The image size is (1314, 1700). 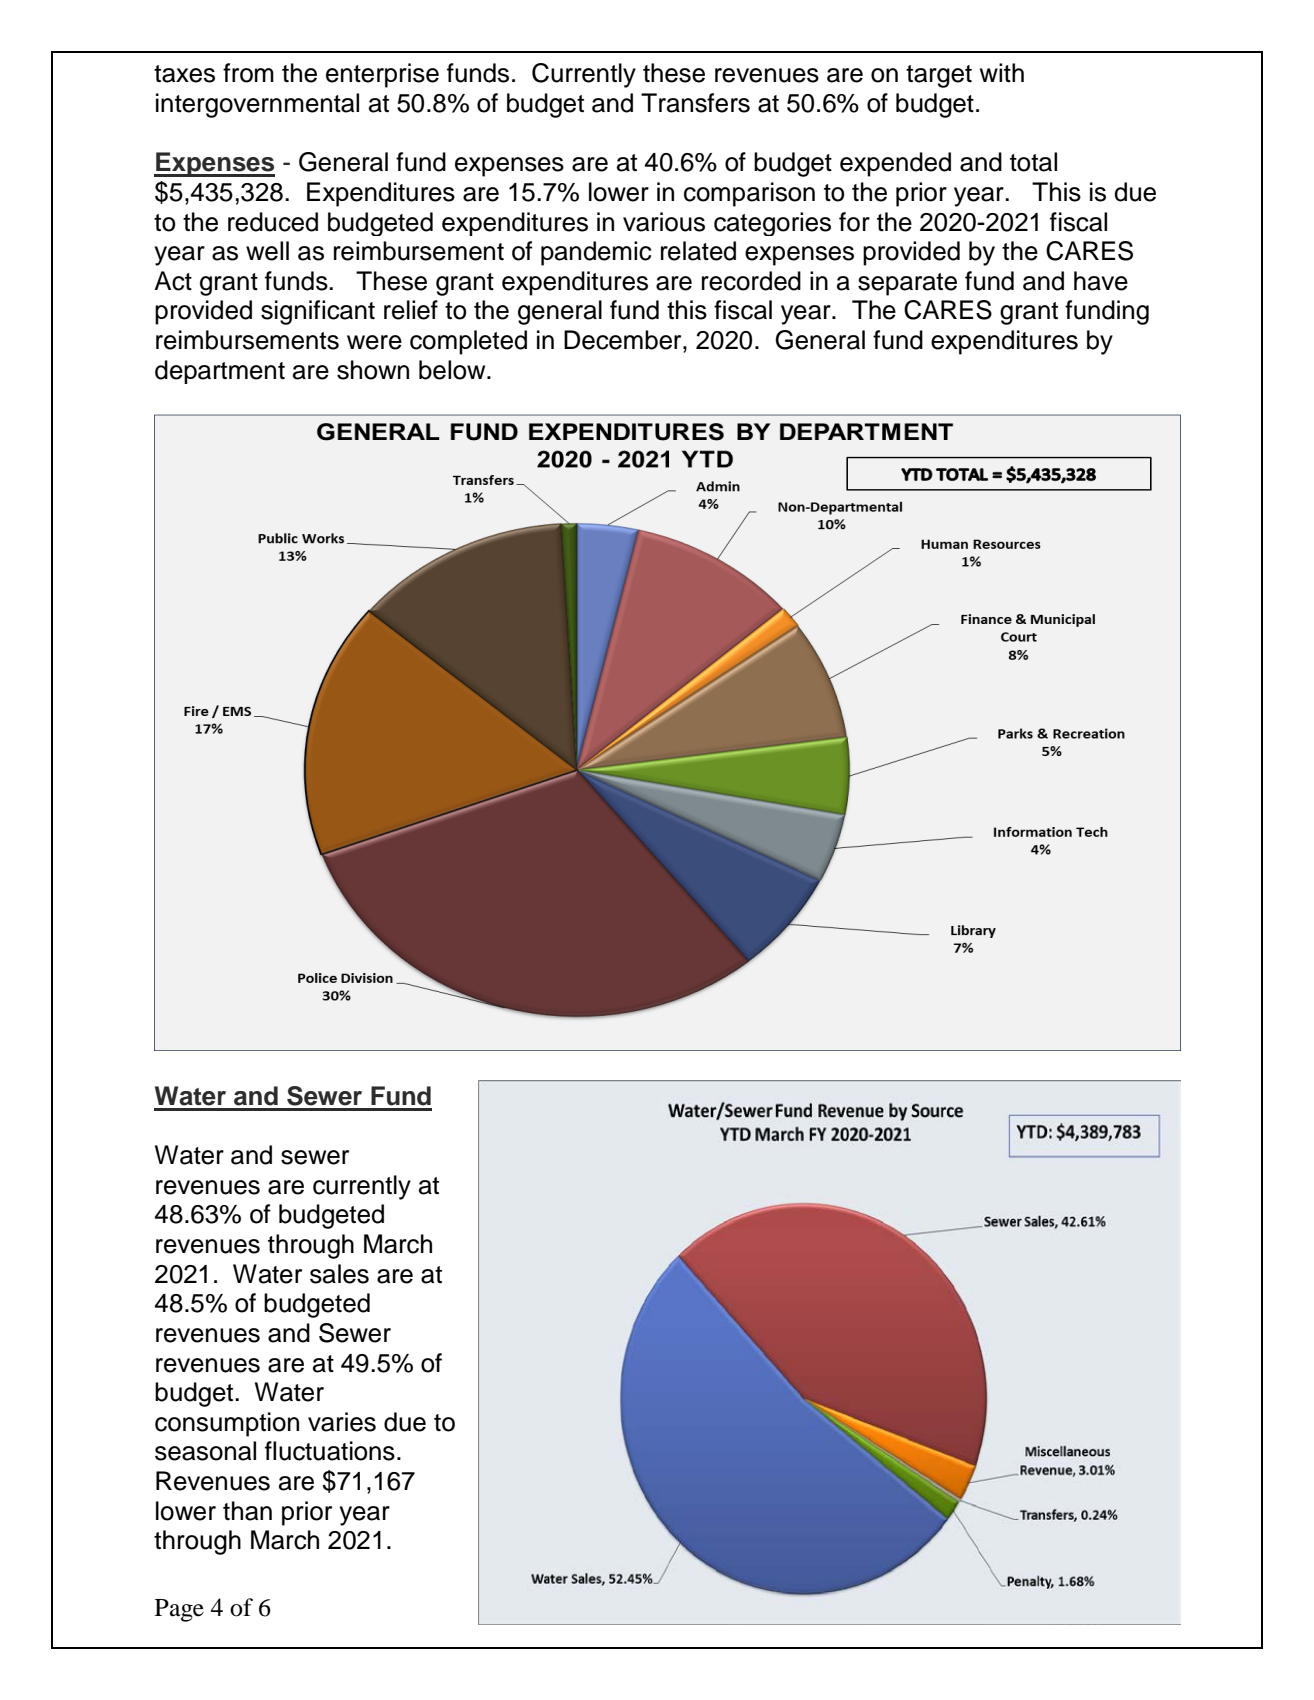 What do you see at coordinates (220, 372) in the screenshot?
I see `department` at bounding box center [220, 372].
